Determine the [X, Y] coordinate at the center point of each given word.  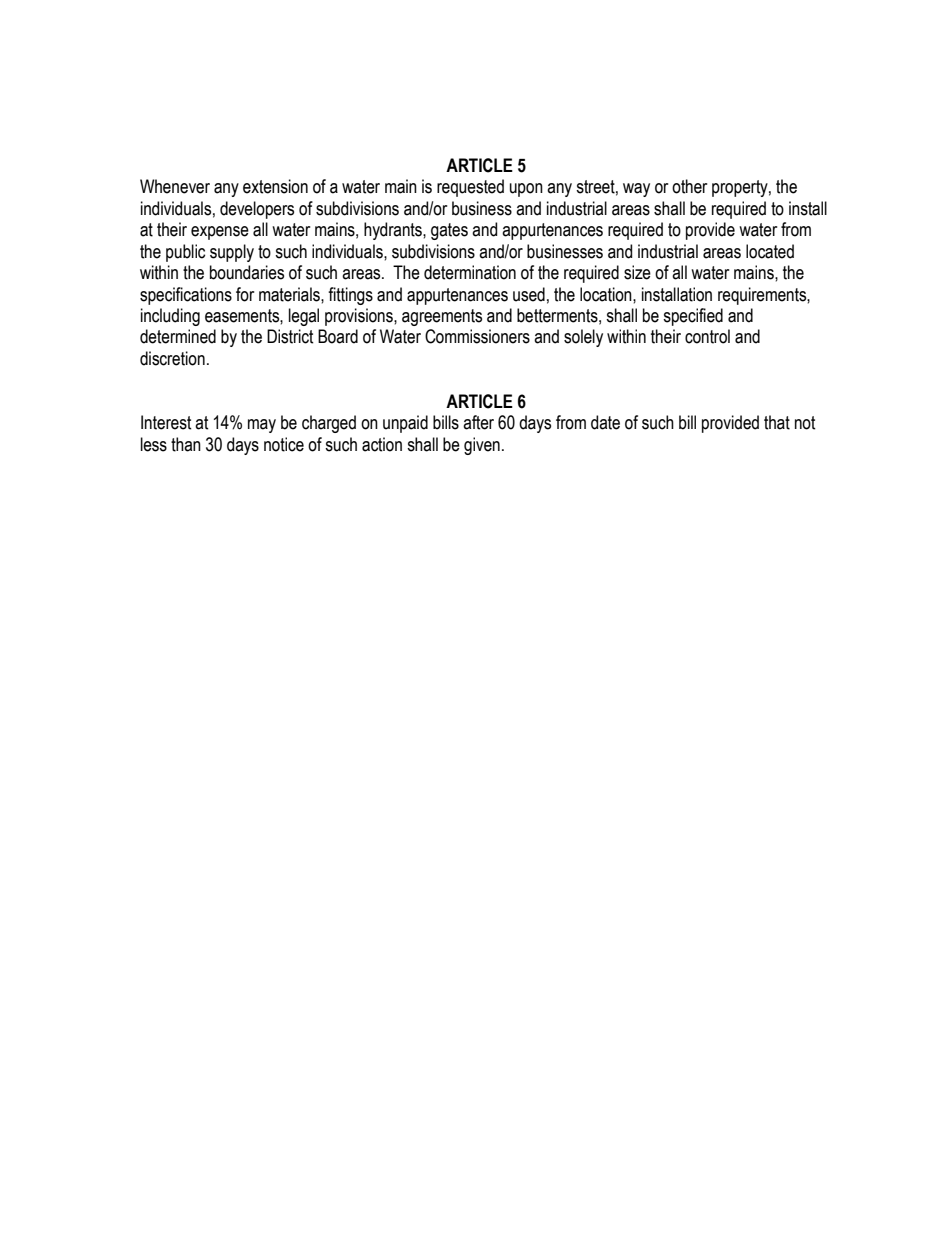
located [770, 251]
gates [449, 231]
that [777, 422]
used [529, 294]
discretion [172, 358]
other [689, 186]
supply [232, 253]
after [478, 422]
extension [275, 186]
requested [470, 188]
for [245, 294]
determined [178, 336]
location [607, 294]
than [186, 444]
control [707, 336]
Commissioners [477, 336]
